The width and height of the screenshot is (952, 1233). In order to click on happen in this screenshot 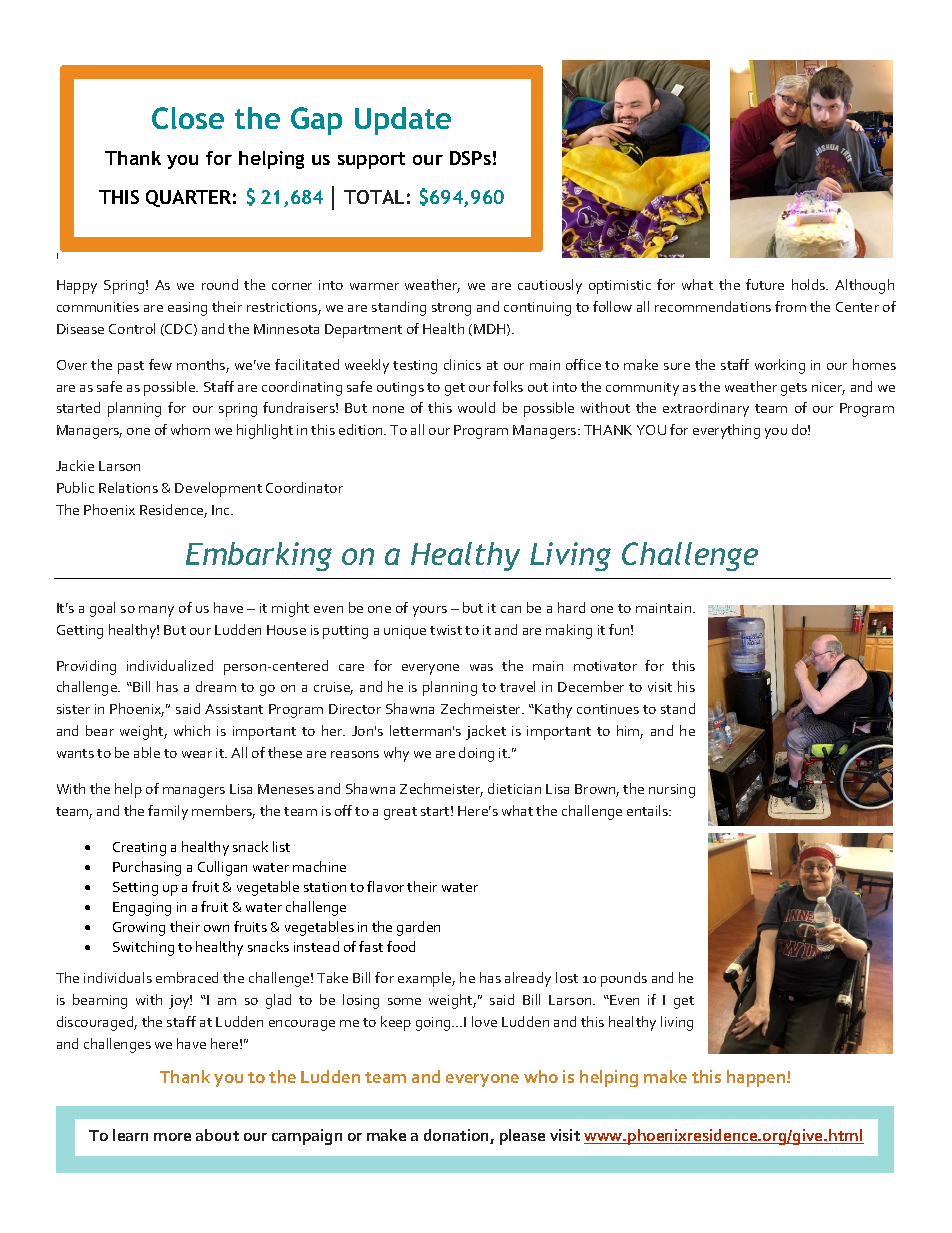, I will do `click(757, 1078)`.
